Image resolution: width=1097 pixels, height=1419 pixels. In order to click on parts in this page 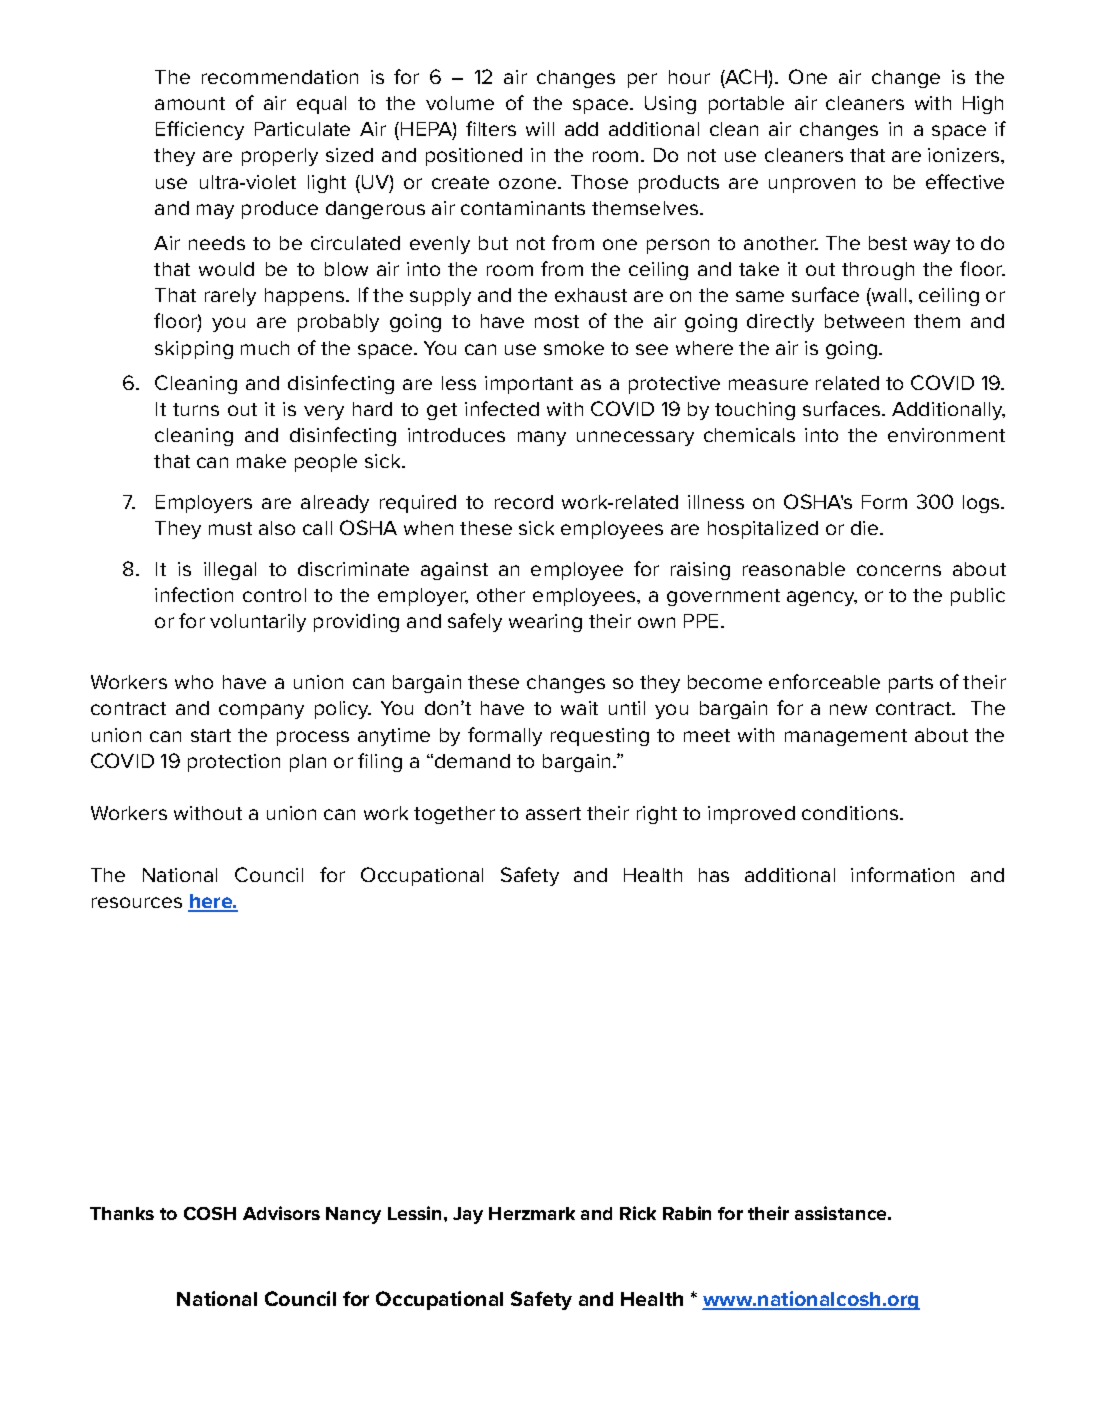, I will do `click(911, 684)`.
